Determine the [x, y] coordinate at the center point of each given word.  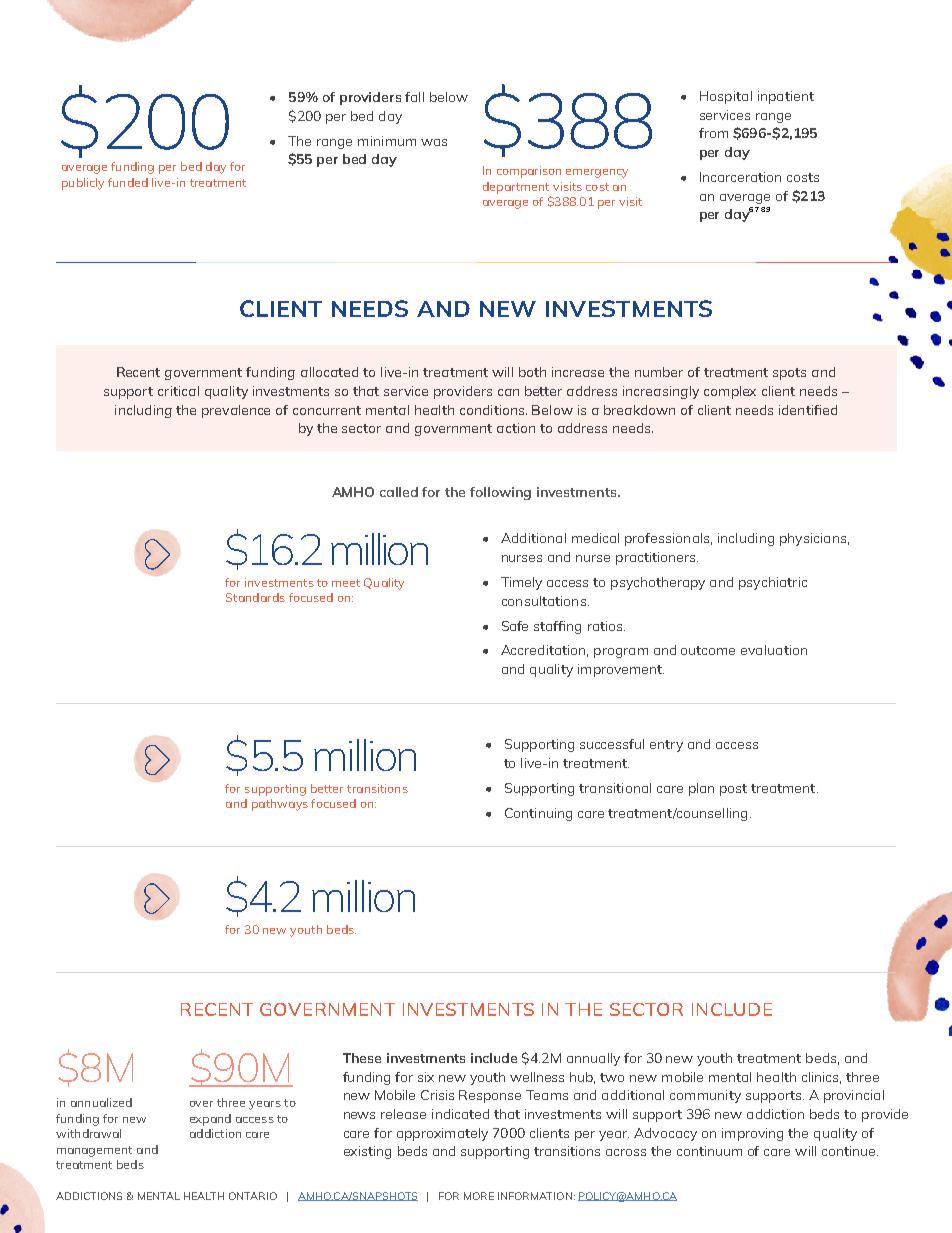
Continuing [538, 814]
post [733, 790]
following [500, 493]
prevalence [236, 411]
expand [210, 1120]
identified [808, 410]
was [434, 142]
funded [128, 182]
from [713, 133]
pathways [280, 805]
